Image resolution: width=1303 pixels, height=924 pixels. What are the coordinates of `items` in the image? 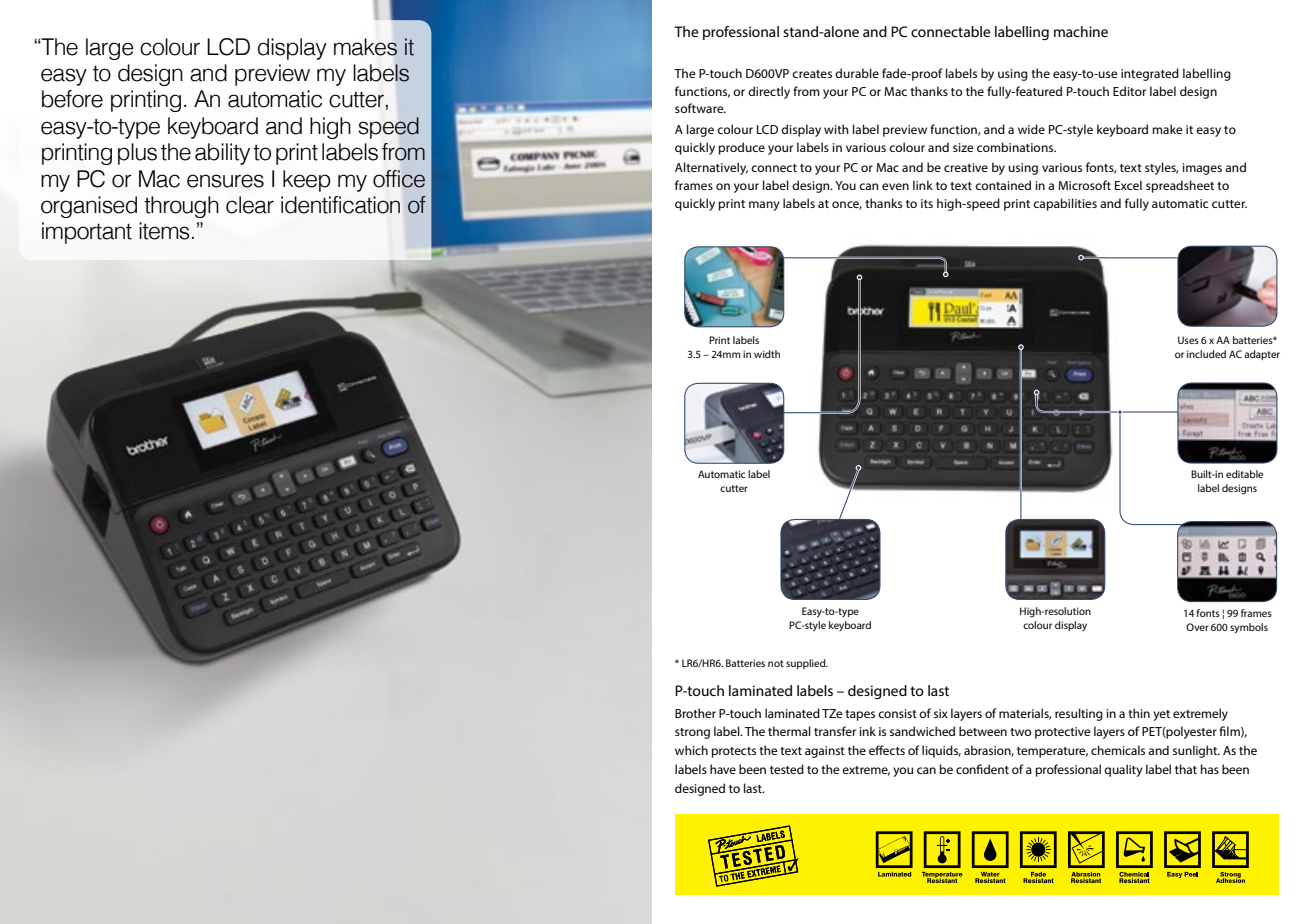 It's located at (164, 231).
